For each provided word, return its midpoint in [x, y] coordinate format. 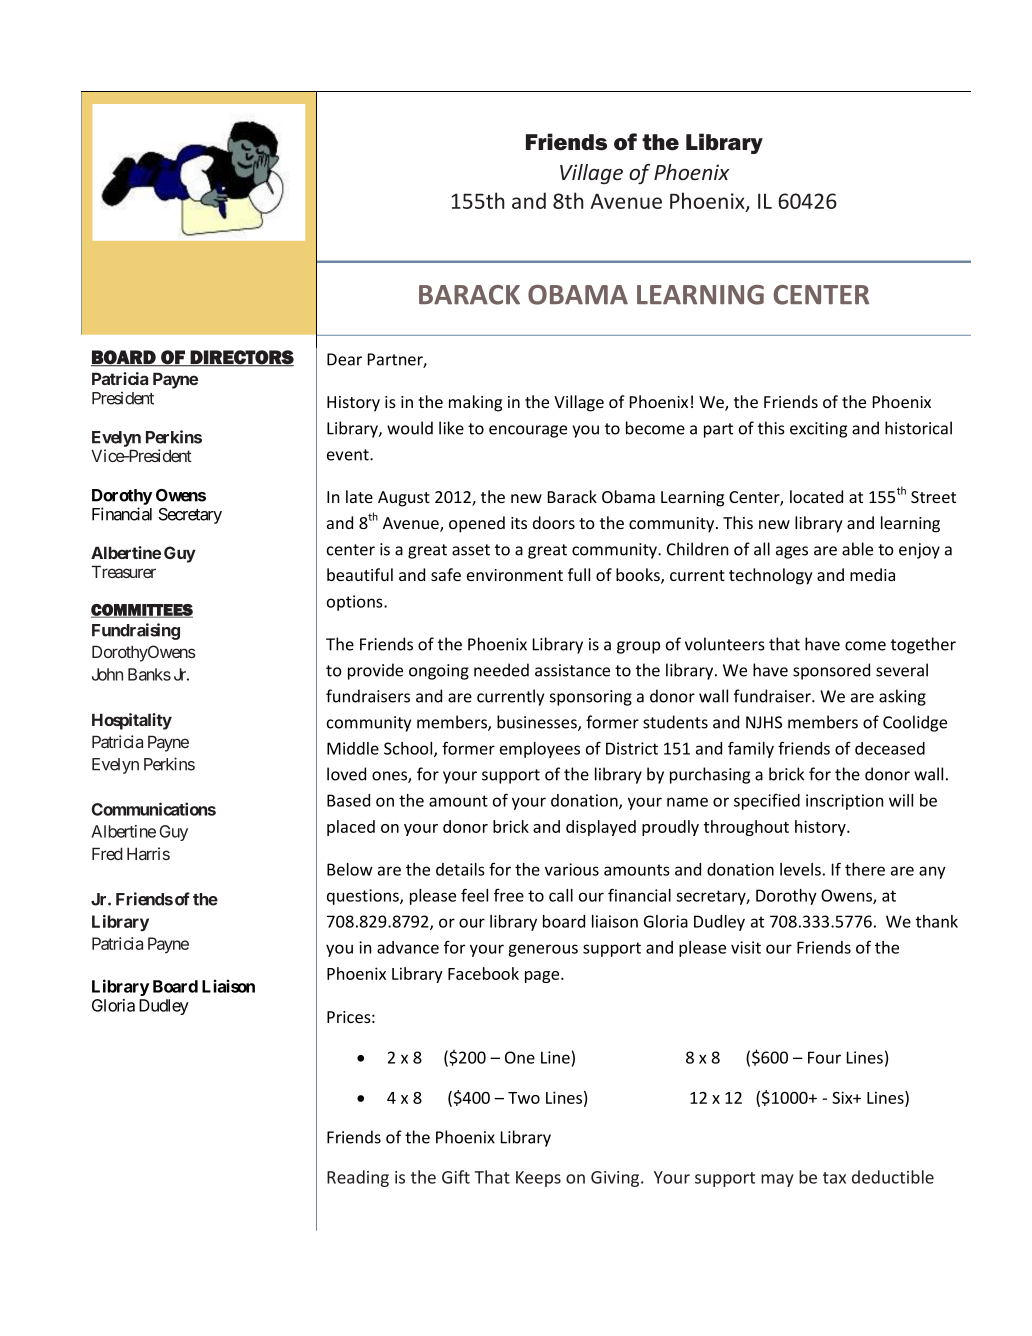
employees [540, 750]
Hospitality [132, 721]
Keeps [538, 1179]
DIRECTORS [241, 358]
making [475, 403]
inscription [844, 802]
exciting [818, 430]
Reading [358, 1178]
